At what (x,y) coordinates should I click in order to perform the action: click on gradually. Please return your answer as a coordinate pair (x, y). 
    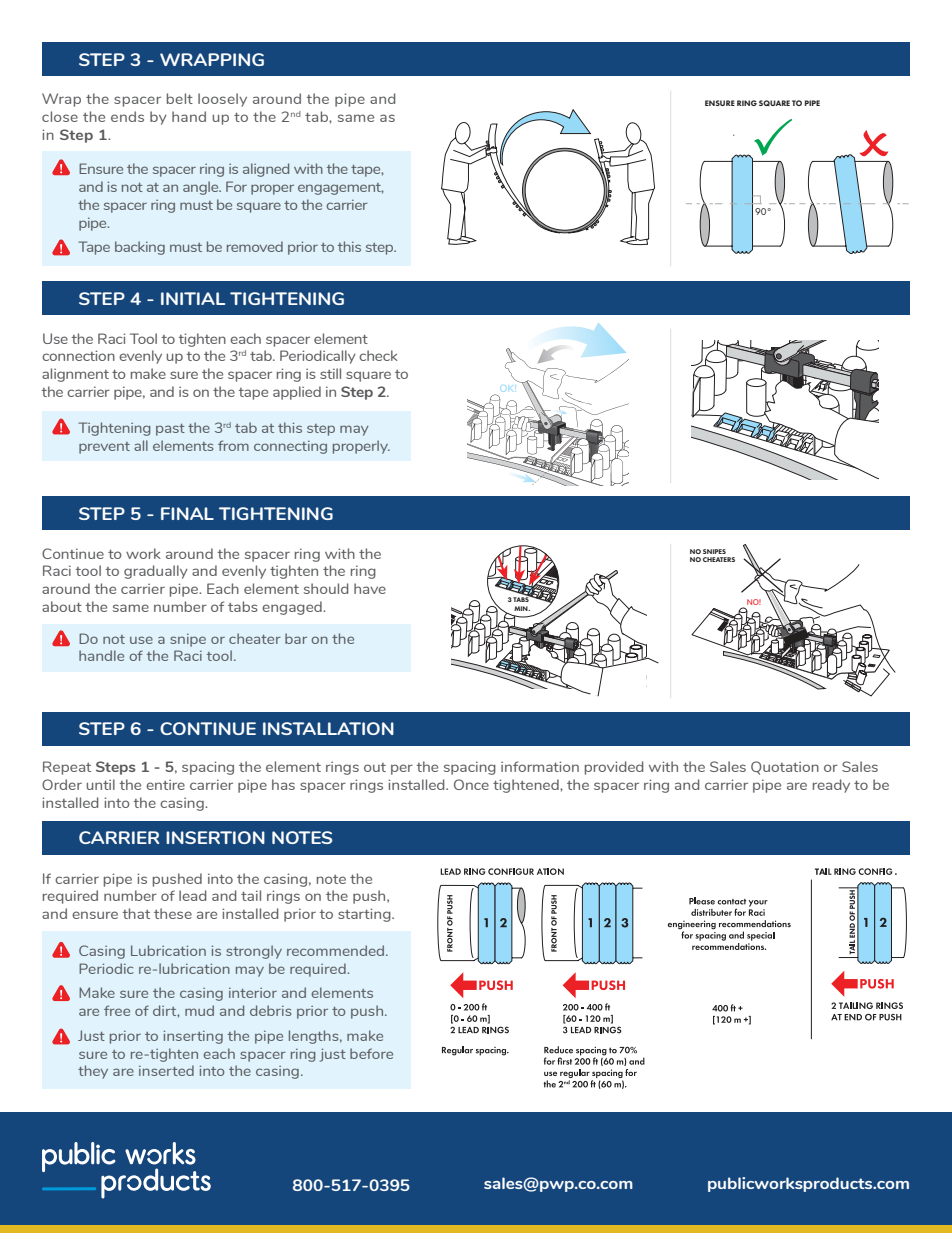
    Looking at the image, I should click on (156, 572).
